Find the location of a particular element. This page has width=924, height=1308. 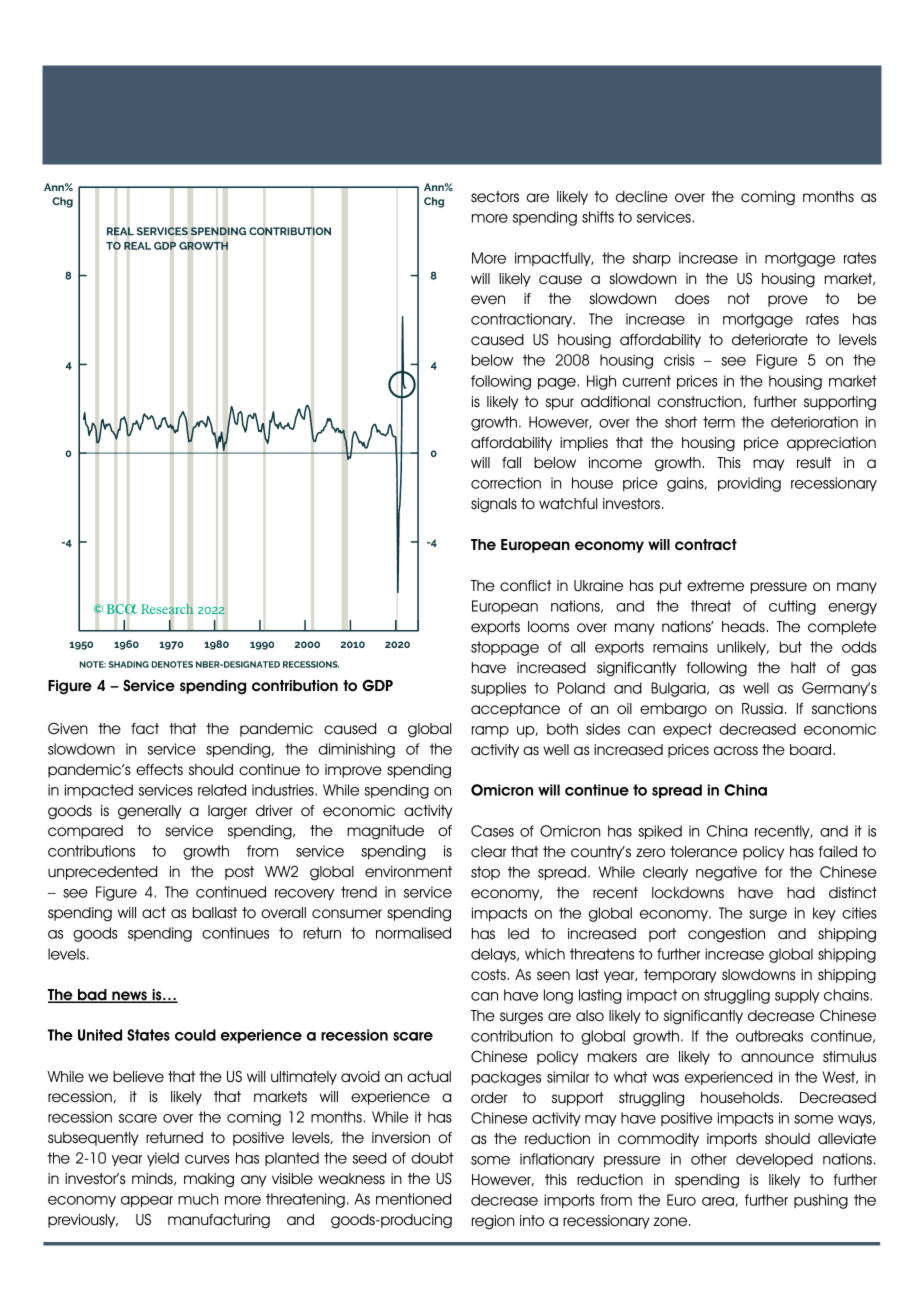

sectors is located at coordinates (495, 197).
